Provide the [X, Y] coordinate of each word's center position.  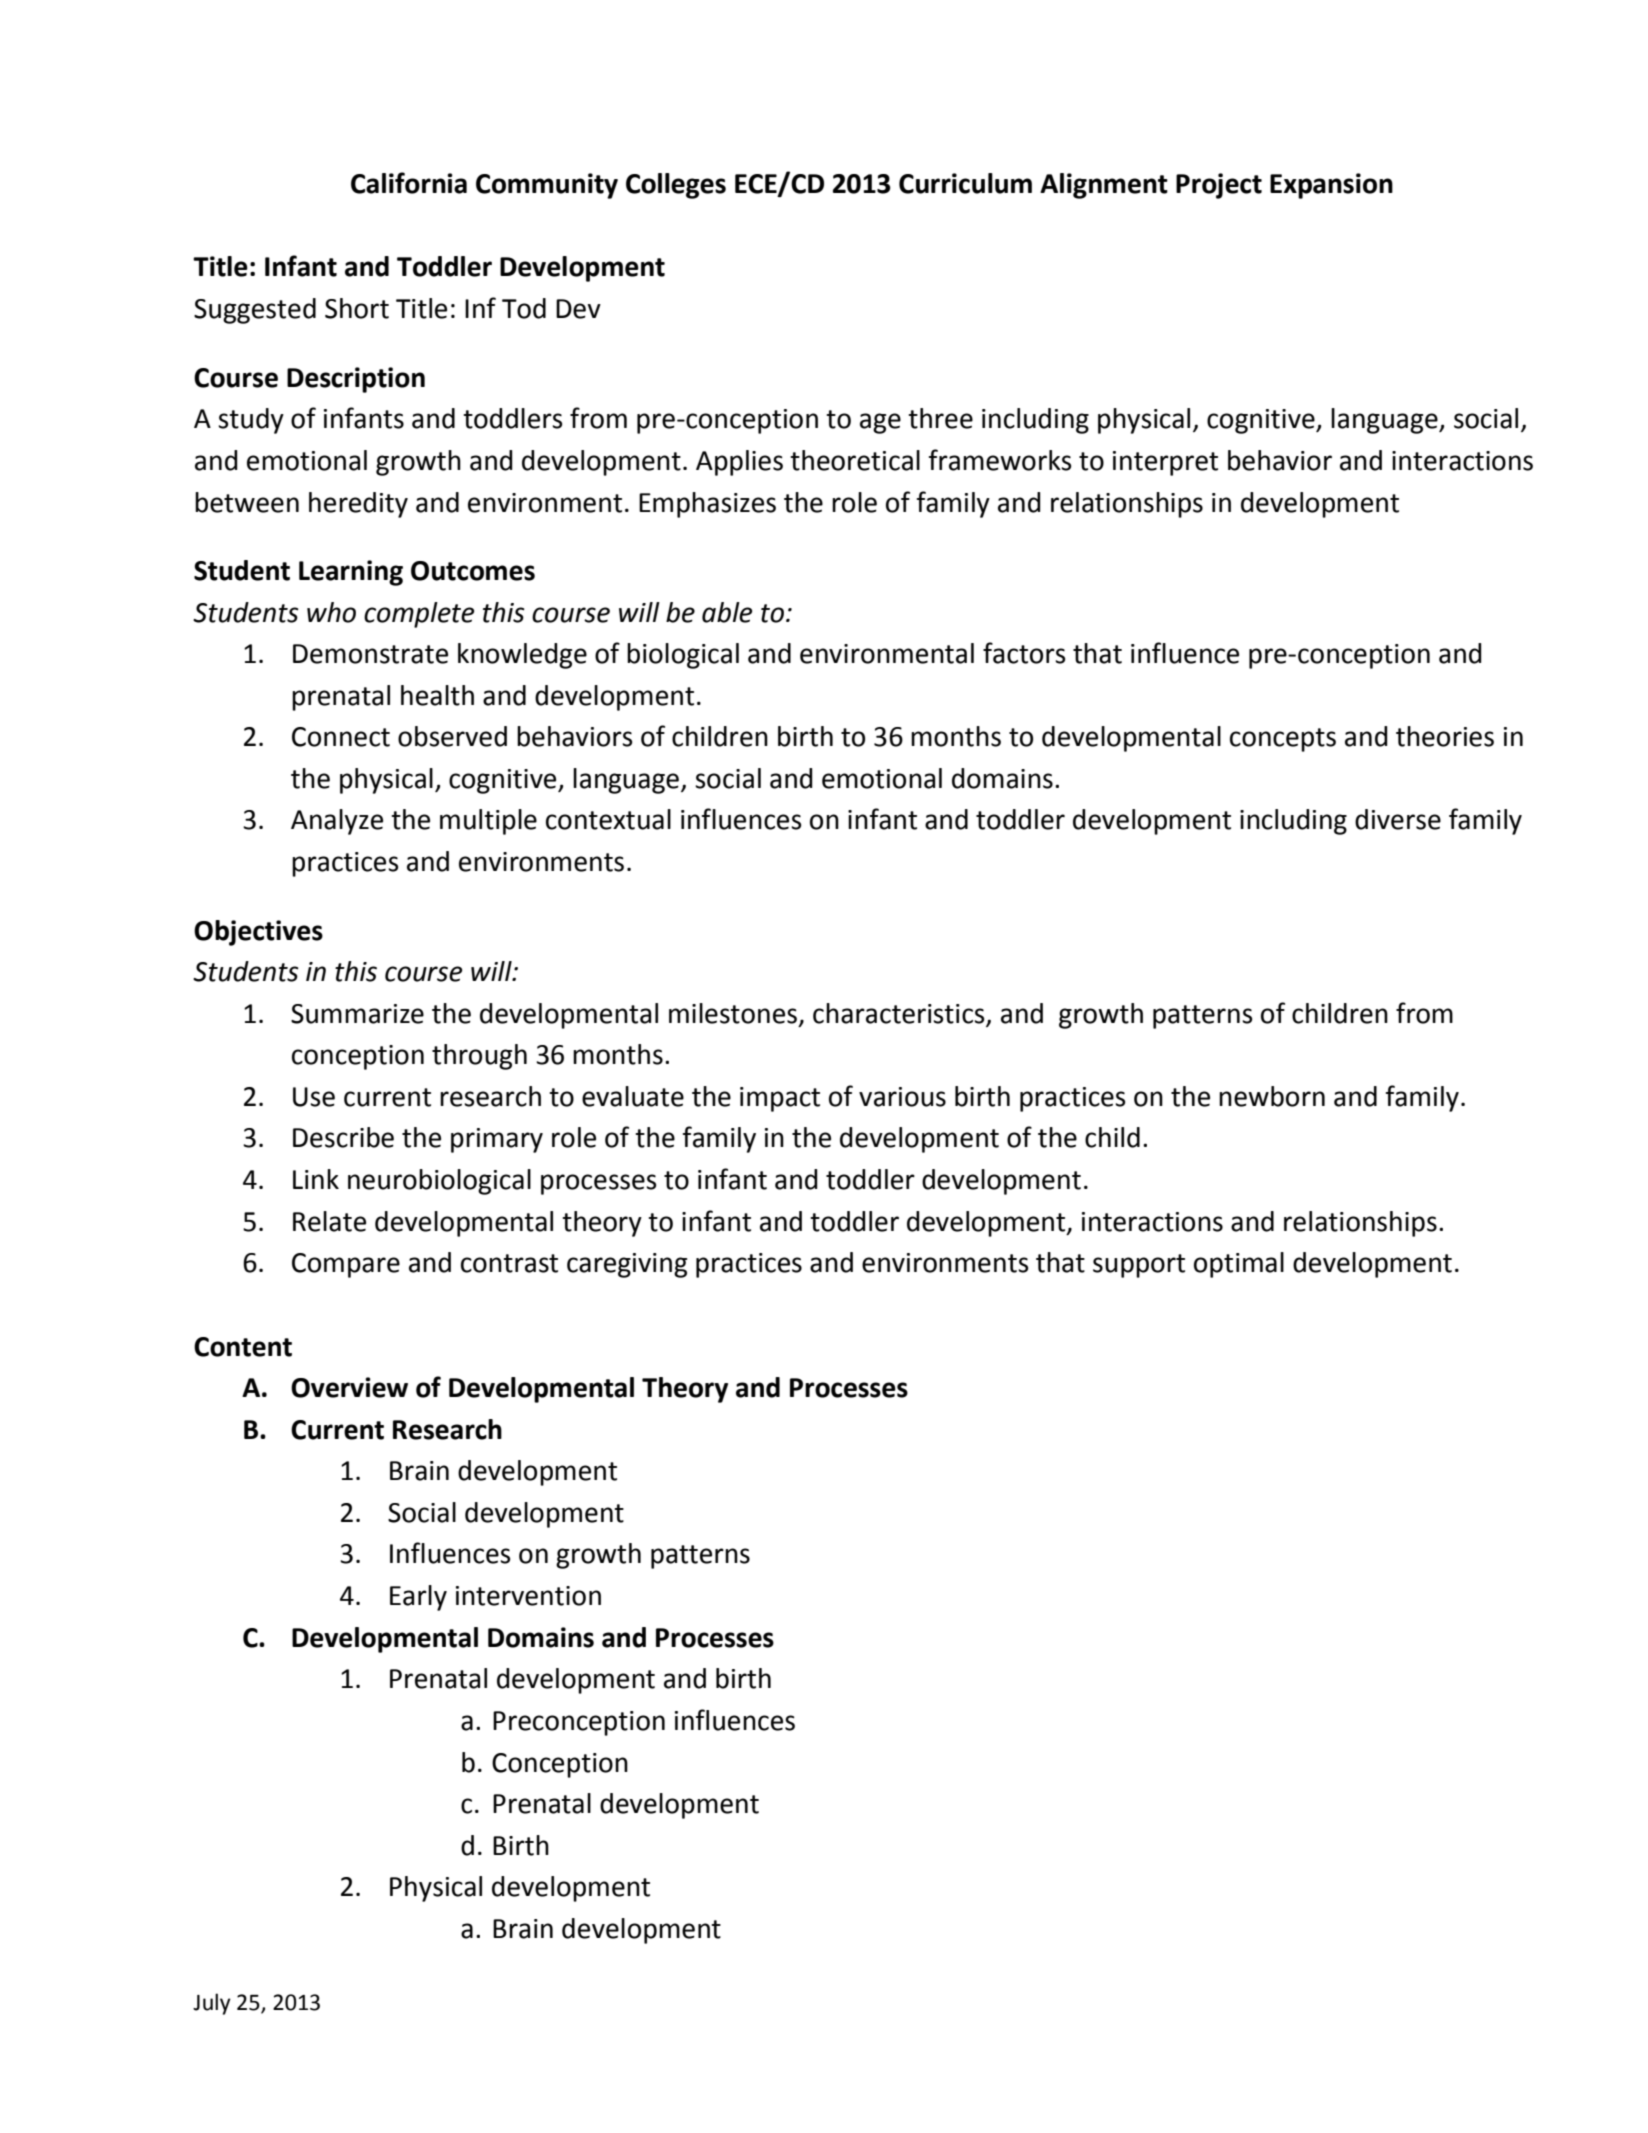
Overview [349, 1387]
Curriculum [965, 183]
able [727, 612]
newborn [1272, 1096]
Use [314, 1097]
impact [780, 1099]
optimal [1239, 1265]
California [409, 183]
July [212, 2004]
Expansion [1331, 186]
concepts [1283, 740]
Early [418, 1598]
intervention [528, 1596]
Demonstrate [370, 654]
